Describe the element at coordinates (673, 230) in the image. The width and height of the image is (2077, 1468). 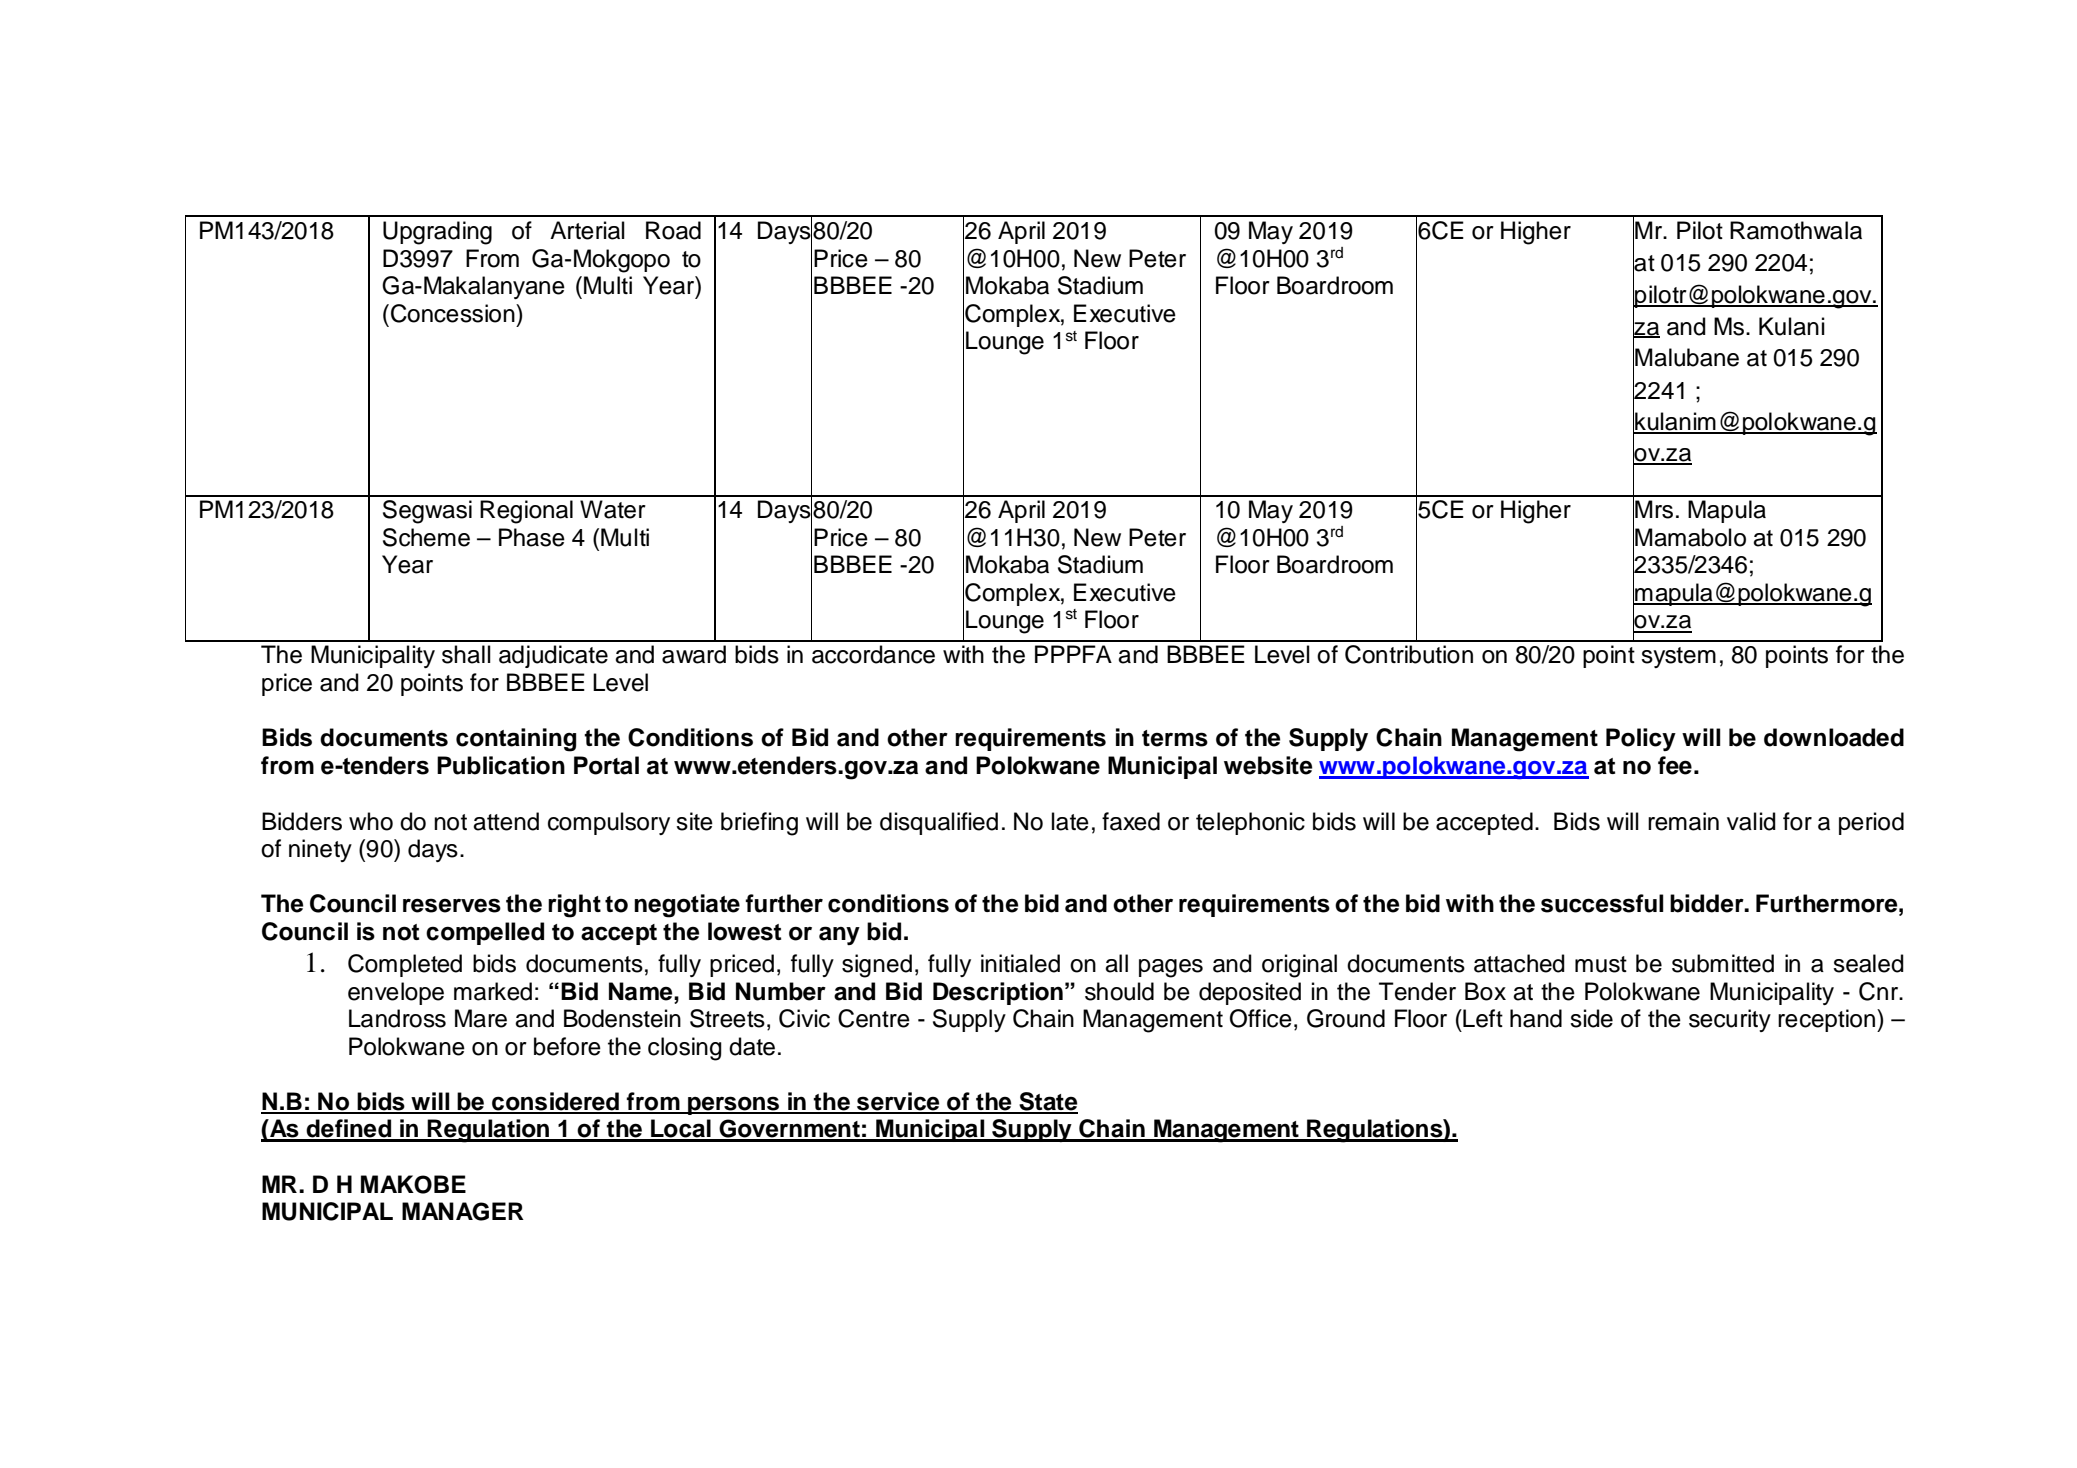
I see `Road` at that location.
